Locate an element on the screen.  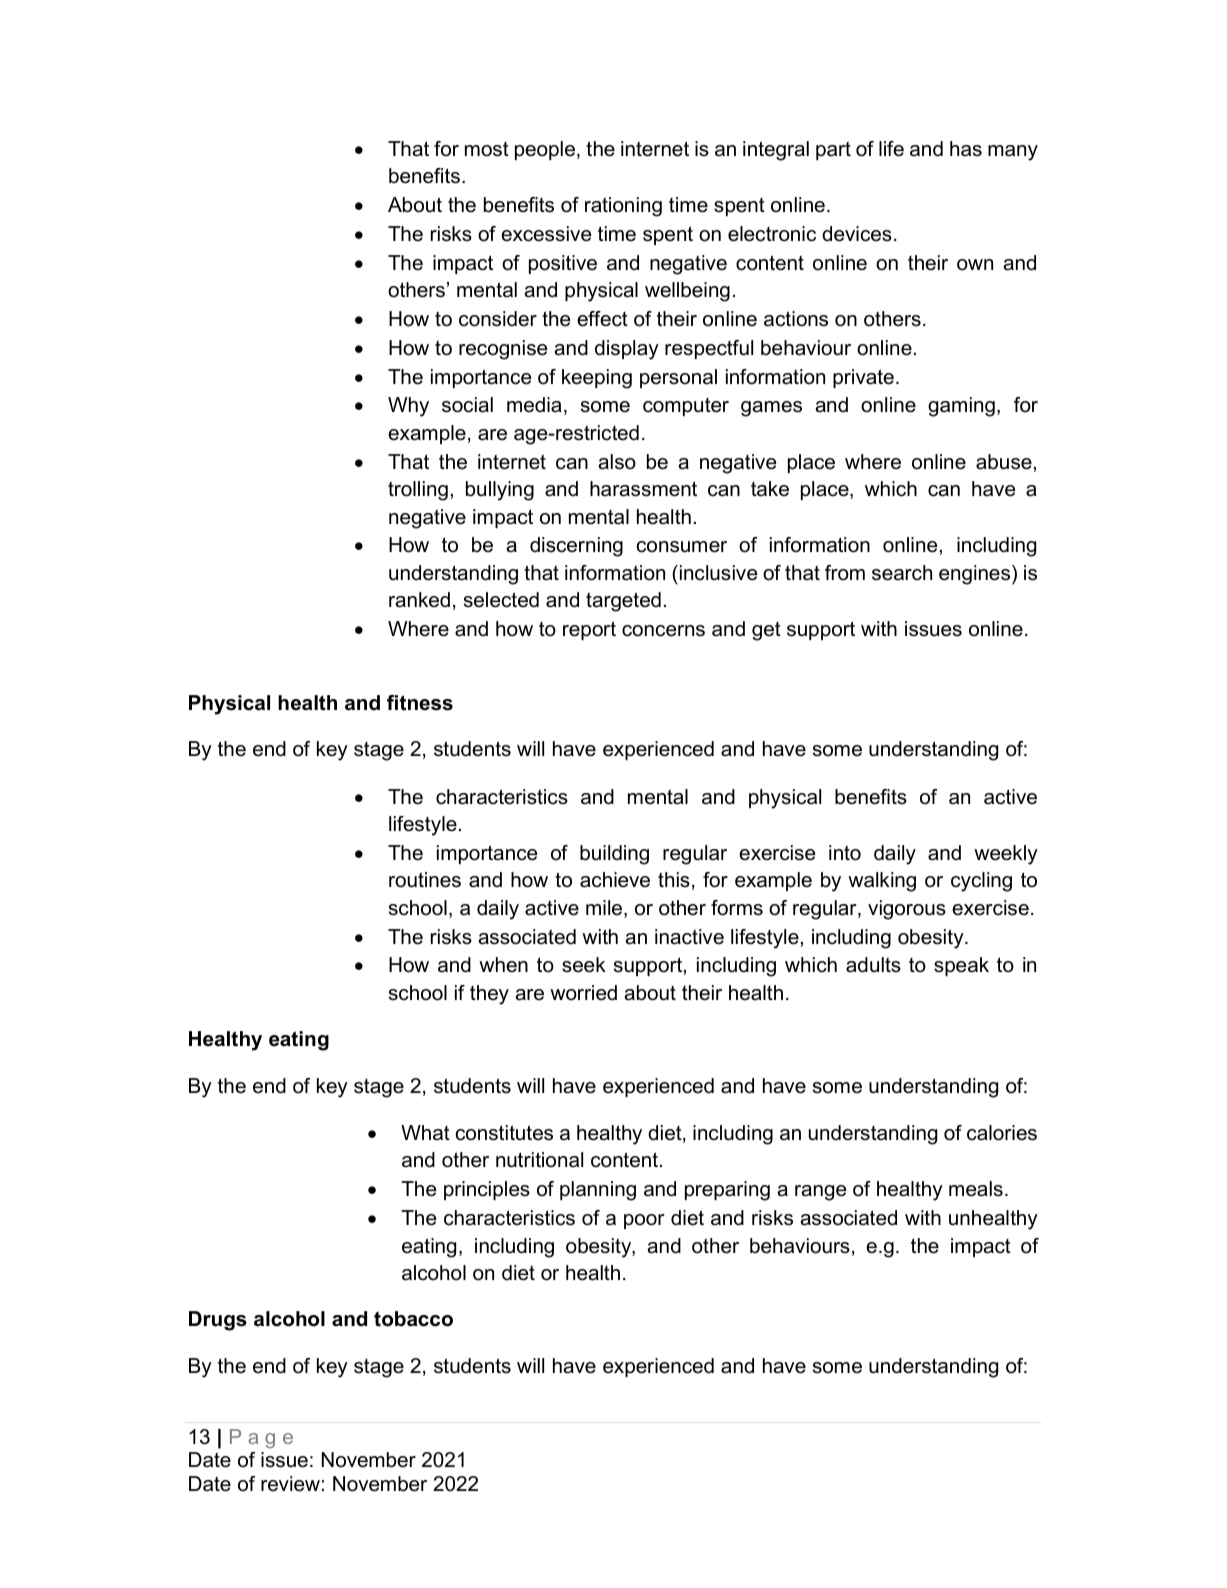
speak is located at coordinates (961, 966).
